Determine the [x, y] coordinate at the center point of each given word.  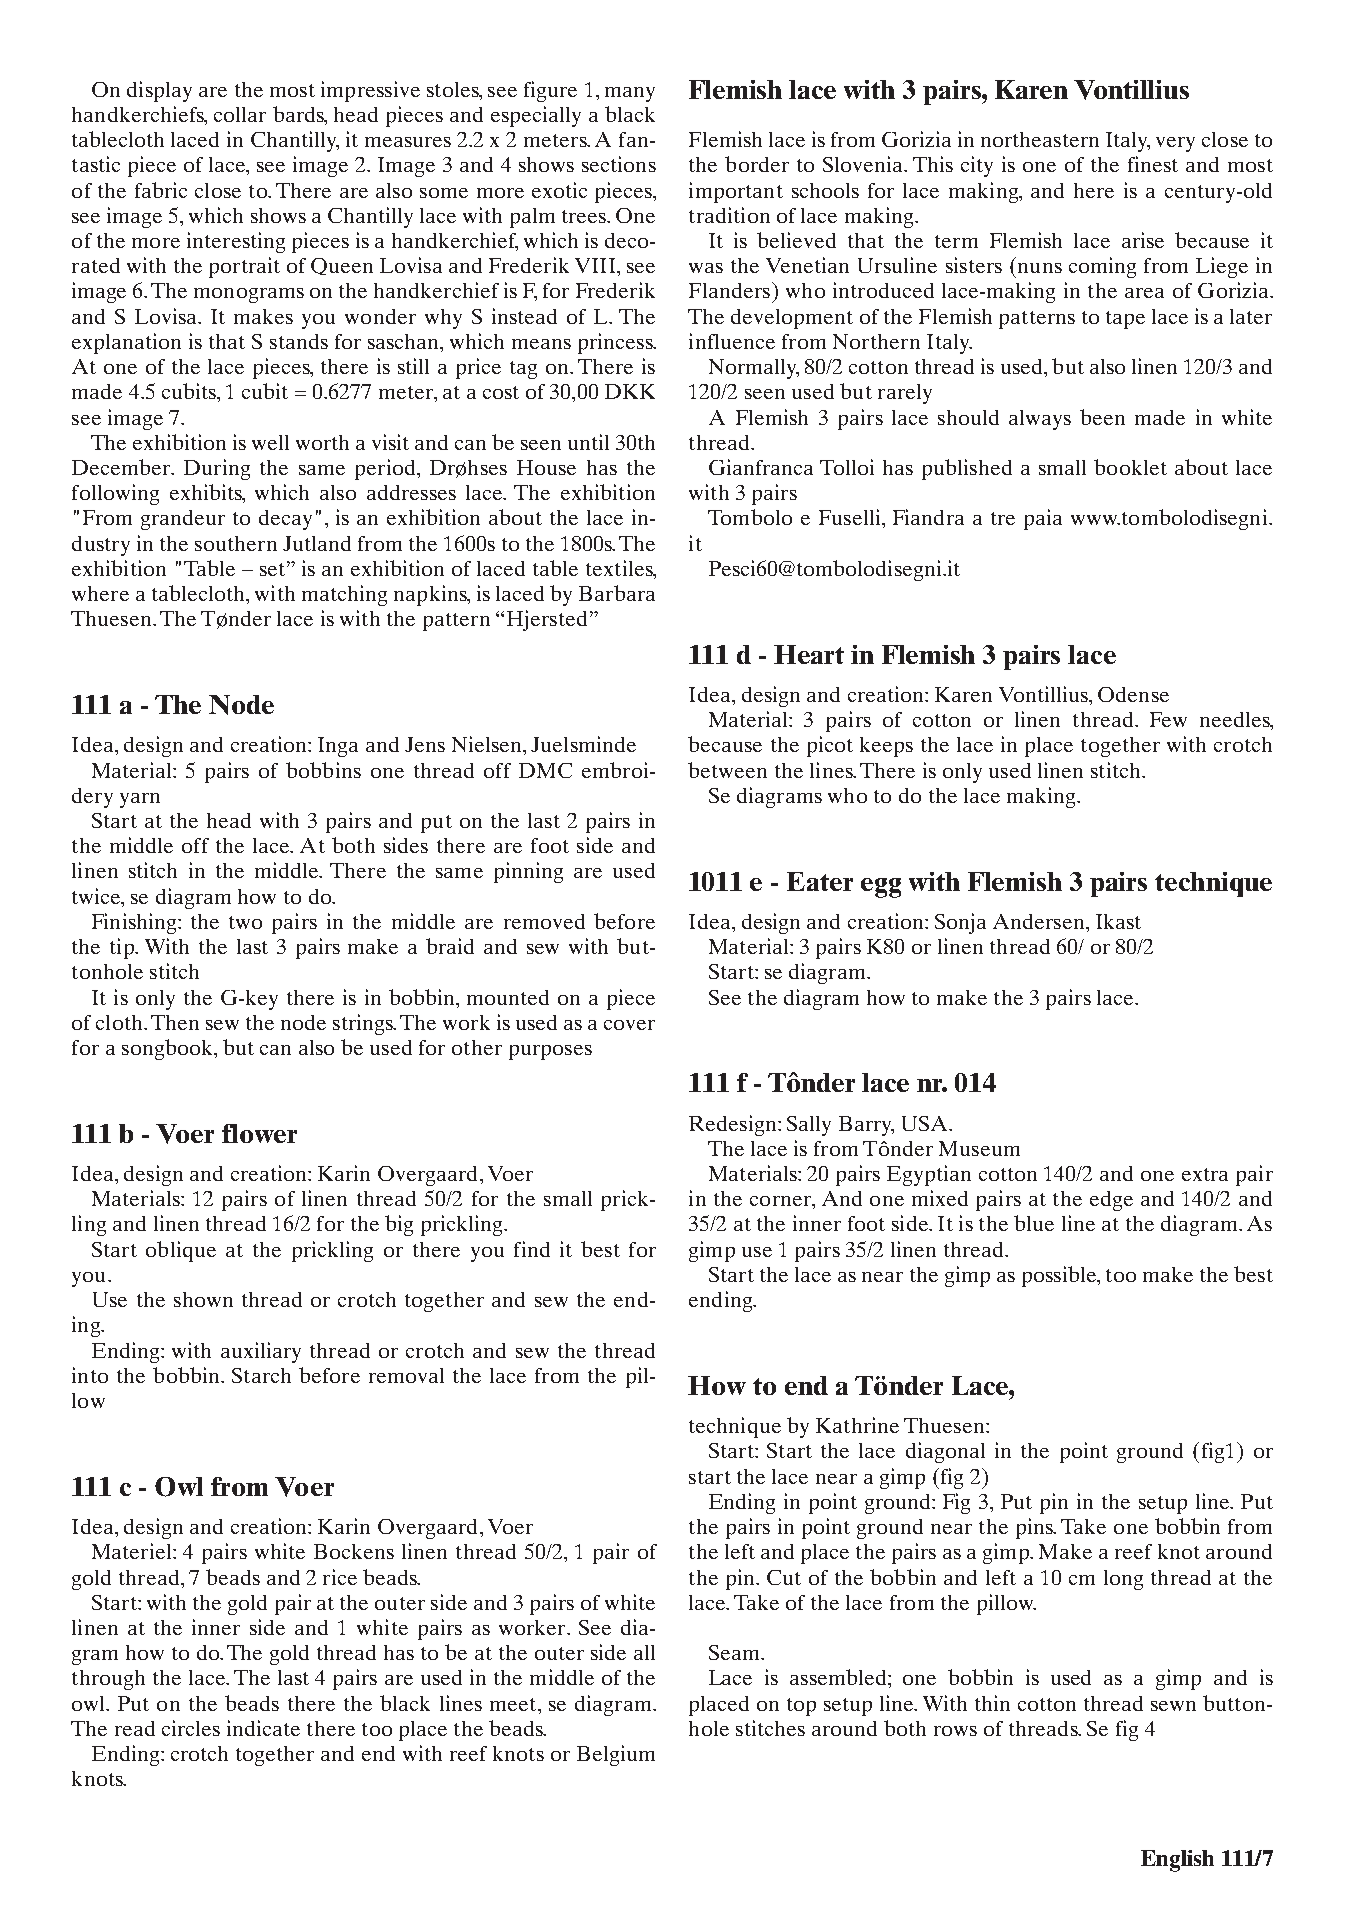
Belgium [616, 1755]
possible [1060, 1276]
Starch [261, 1375]
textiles [620, 568]
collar [240, 114]
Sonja [960, 923]
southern [236, 543]
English [1177, 1861]
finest [1153, 164]
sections [619, 164]
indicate [263, 1728]
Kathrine [857, 1425]
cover [629, 1025]
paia [1043, 519]
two [245, 922]
